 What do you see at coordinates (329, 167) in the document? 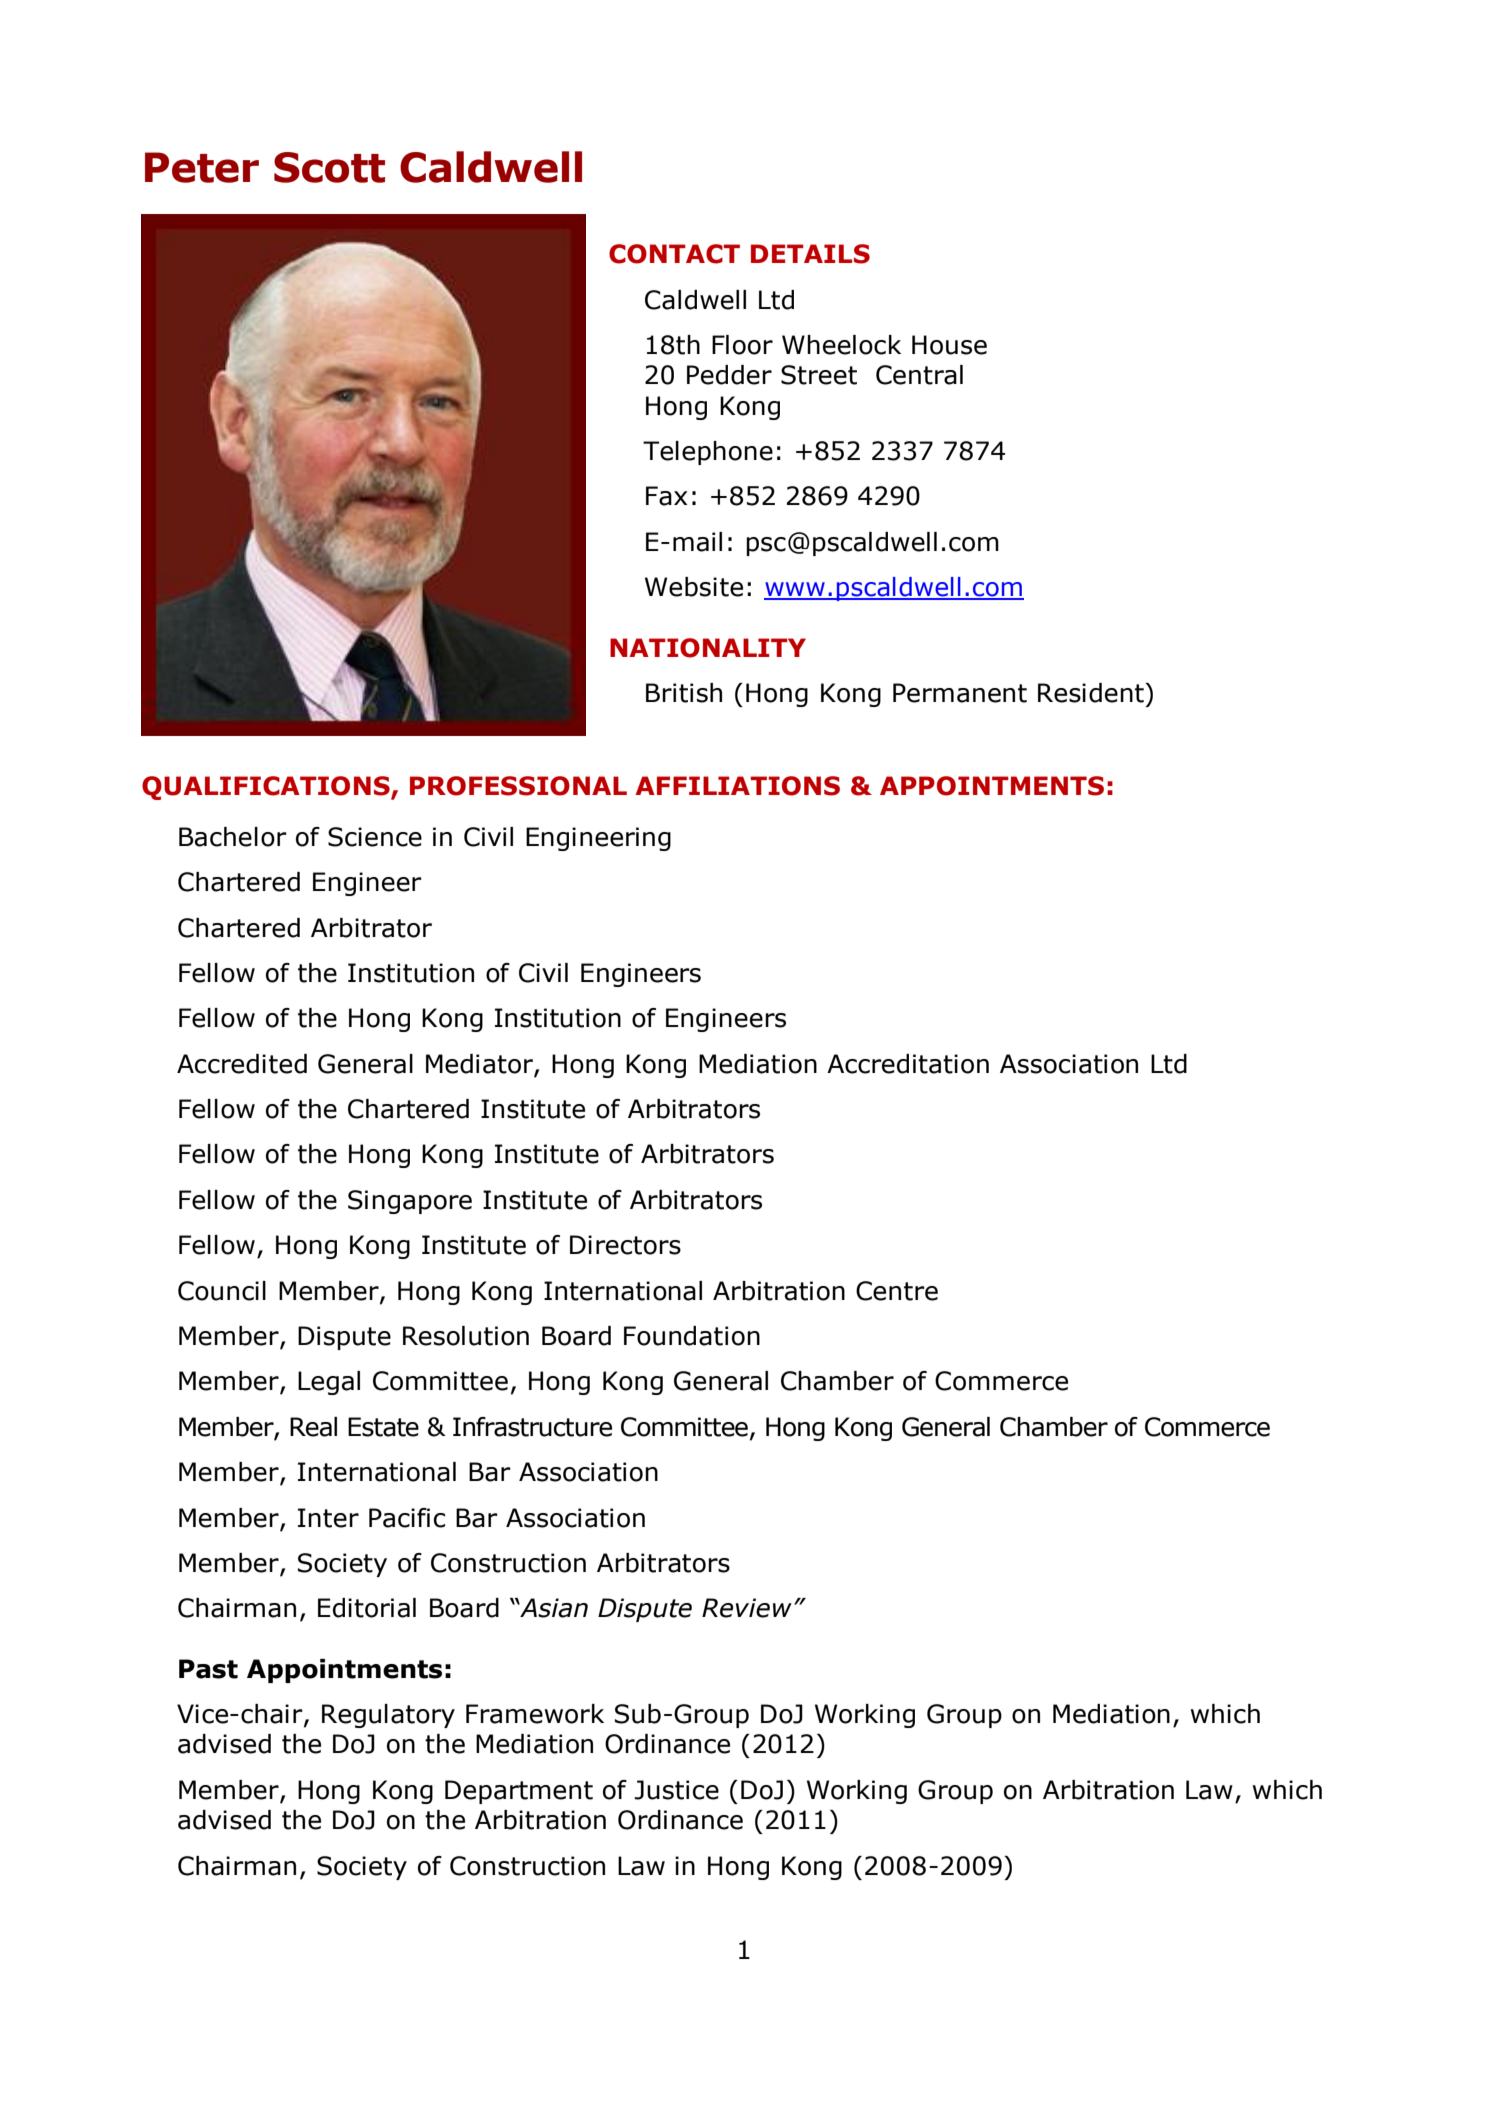
I see `Scott` at bounding box center [329, 167].
